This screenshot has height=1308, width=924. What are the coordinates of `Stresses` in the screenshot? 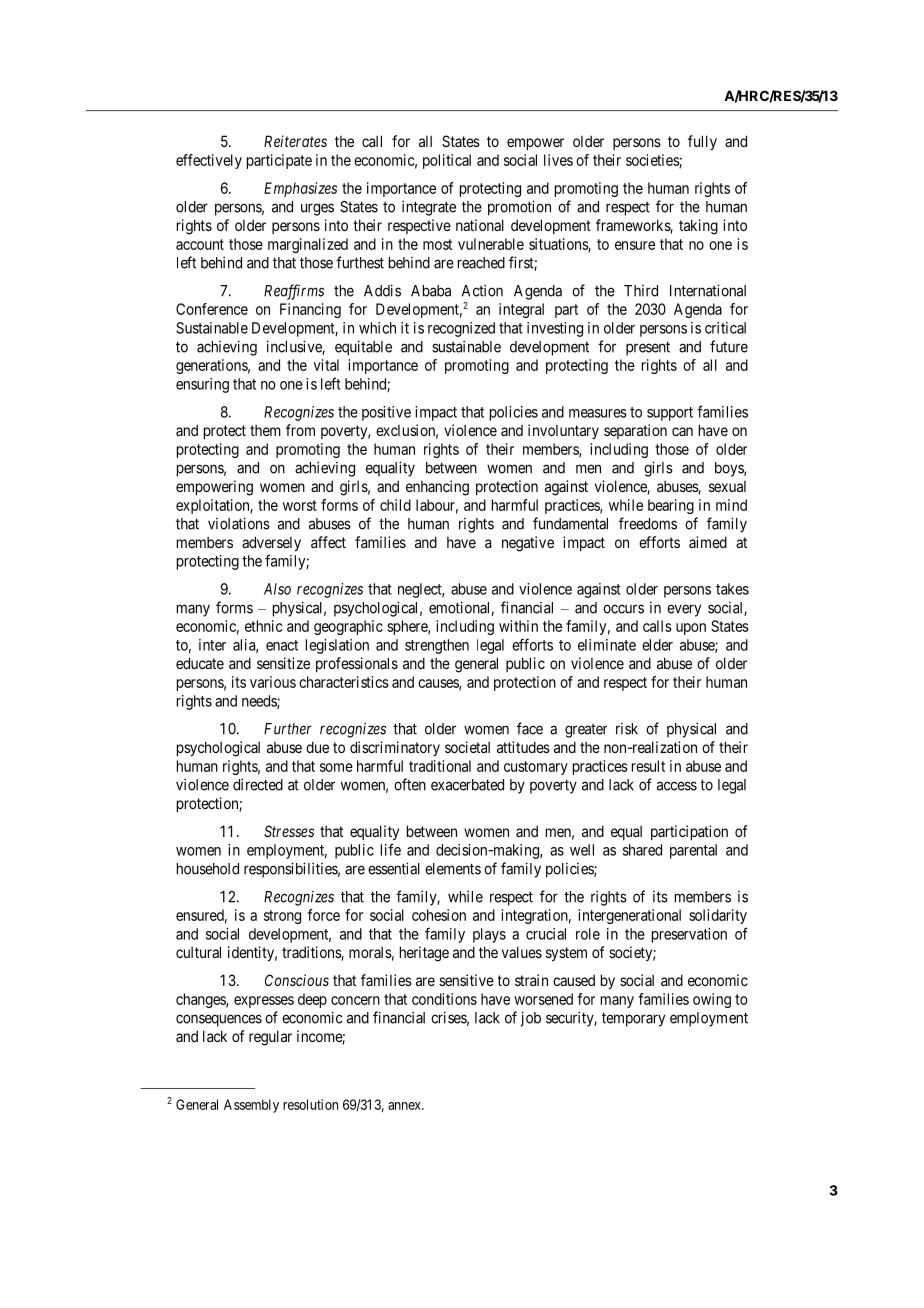 It's located at (289, 831).
